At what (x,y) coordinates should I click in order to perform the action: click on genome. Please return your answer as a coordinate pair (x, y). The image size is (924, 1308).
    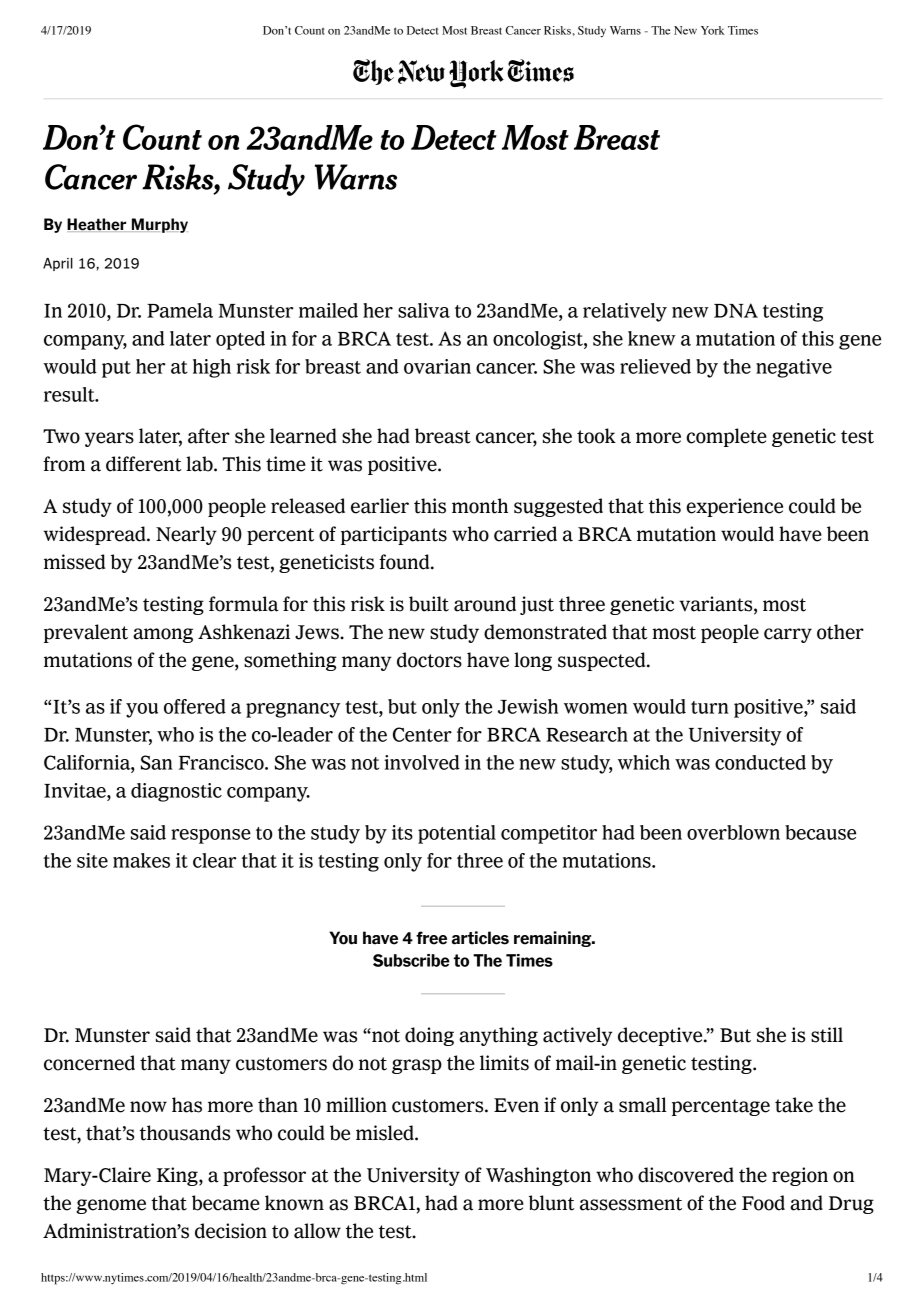
    Looking at the image, I should click on (111, 1206).
